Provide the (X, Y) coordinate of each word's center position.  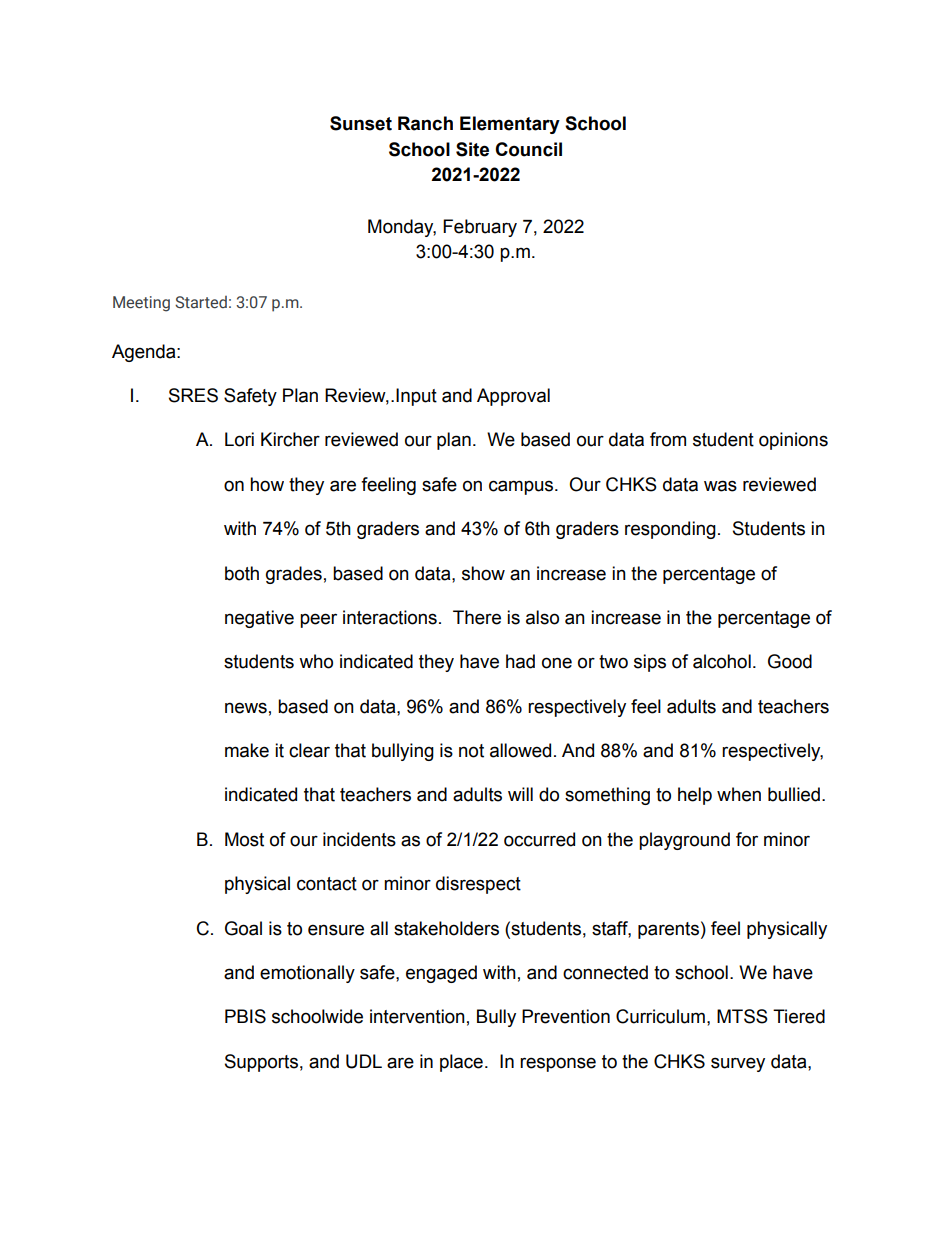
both (242, 573)
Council (528, 149)
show (483, 573)
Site (472, 149)
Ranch (425, 123)
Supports (261, 1063)
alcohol (722, 661)
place (461, 1063)
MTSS (742, 1016)
